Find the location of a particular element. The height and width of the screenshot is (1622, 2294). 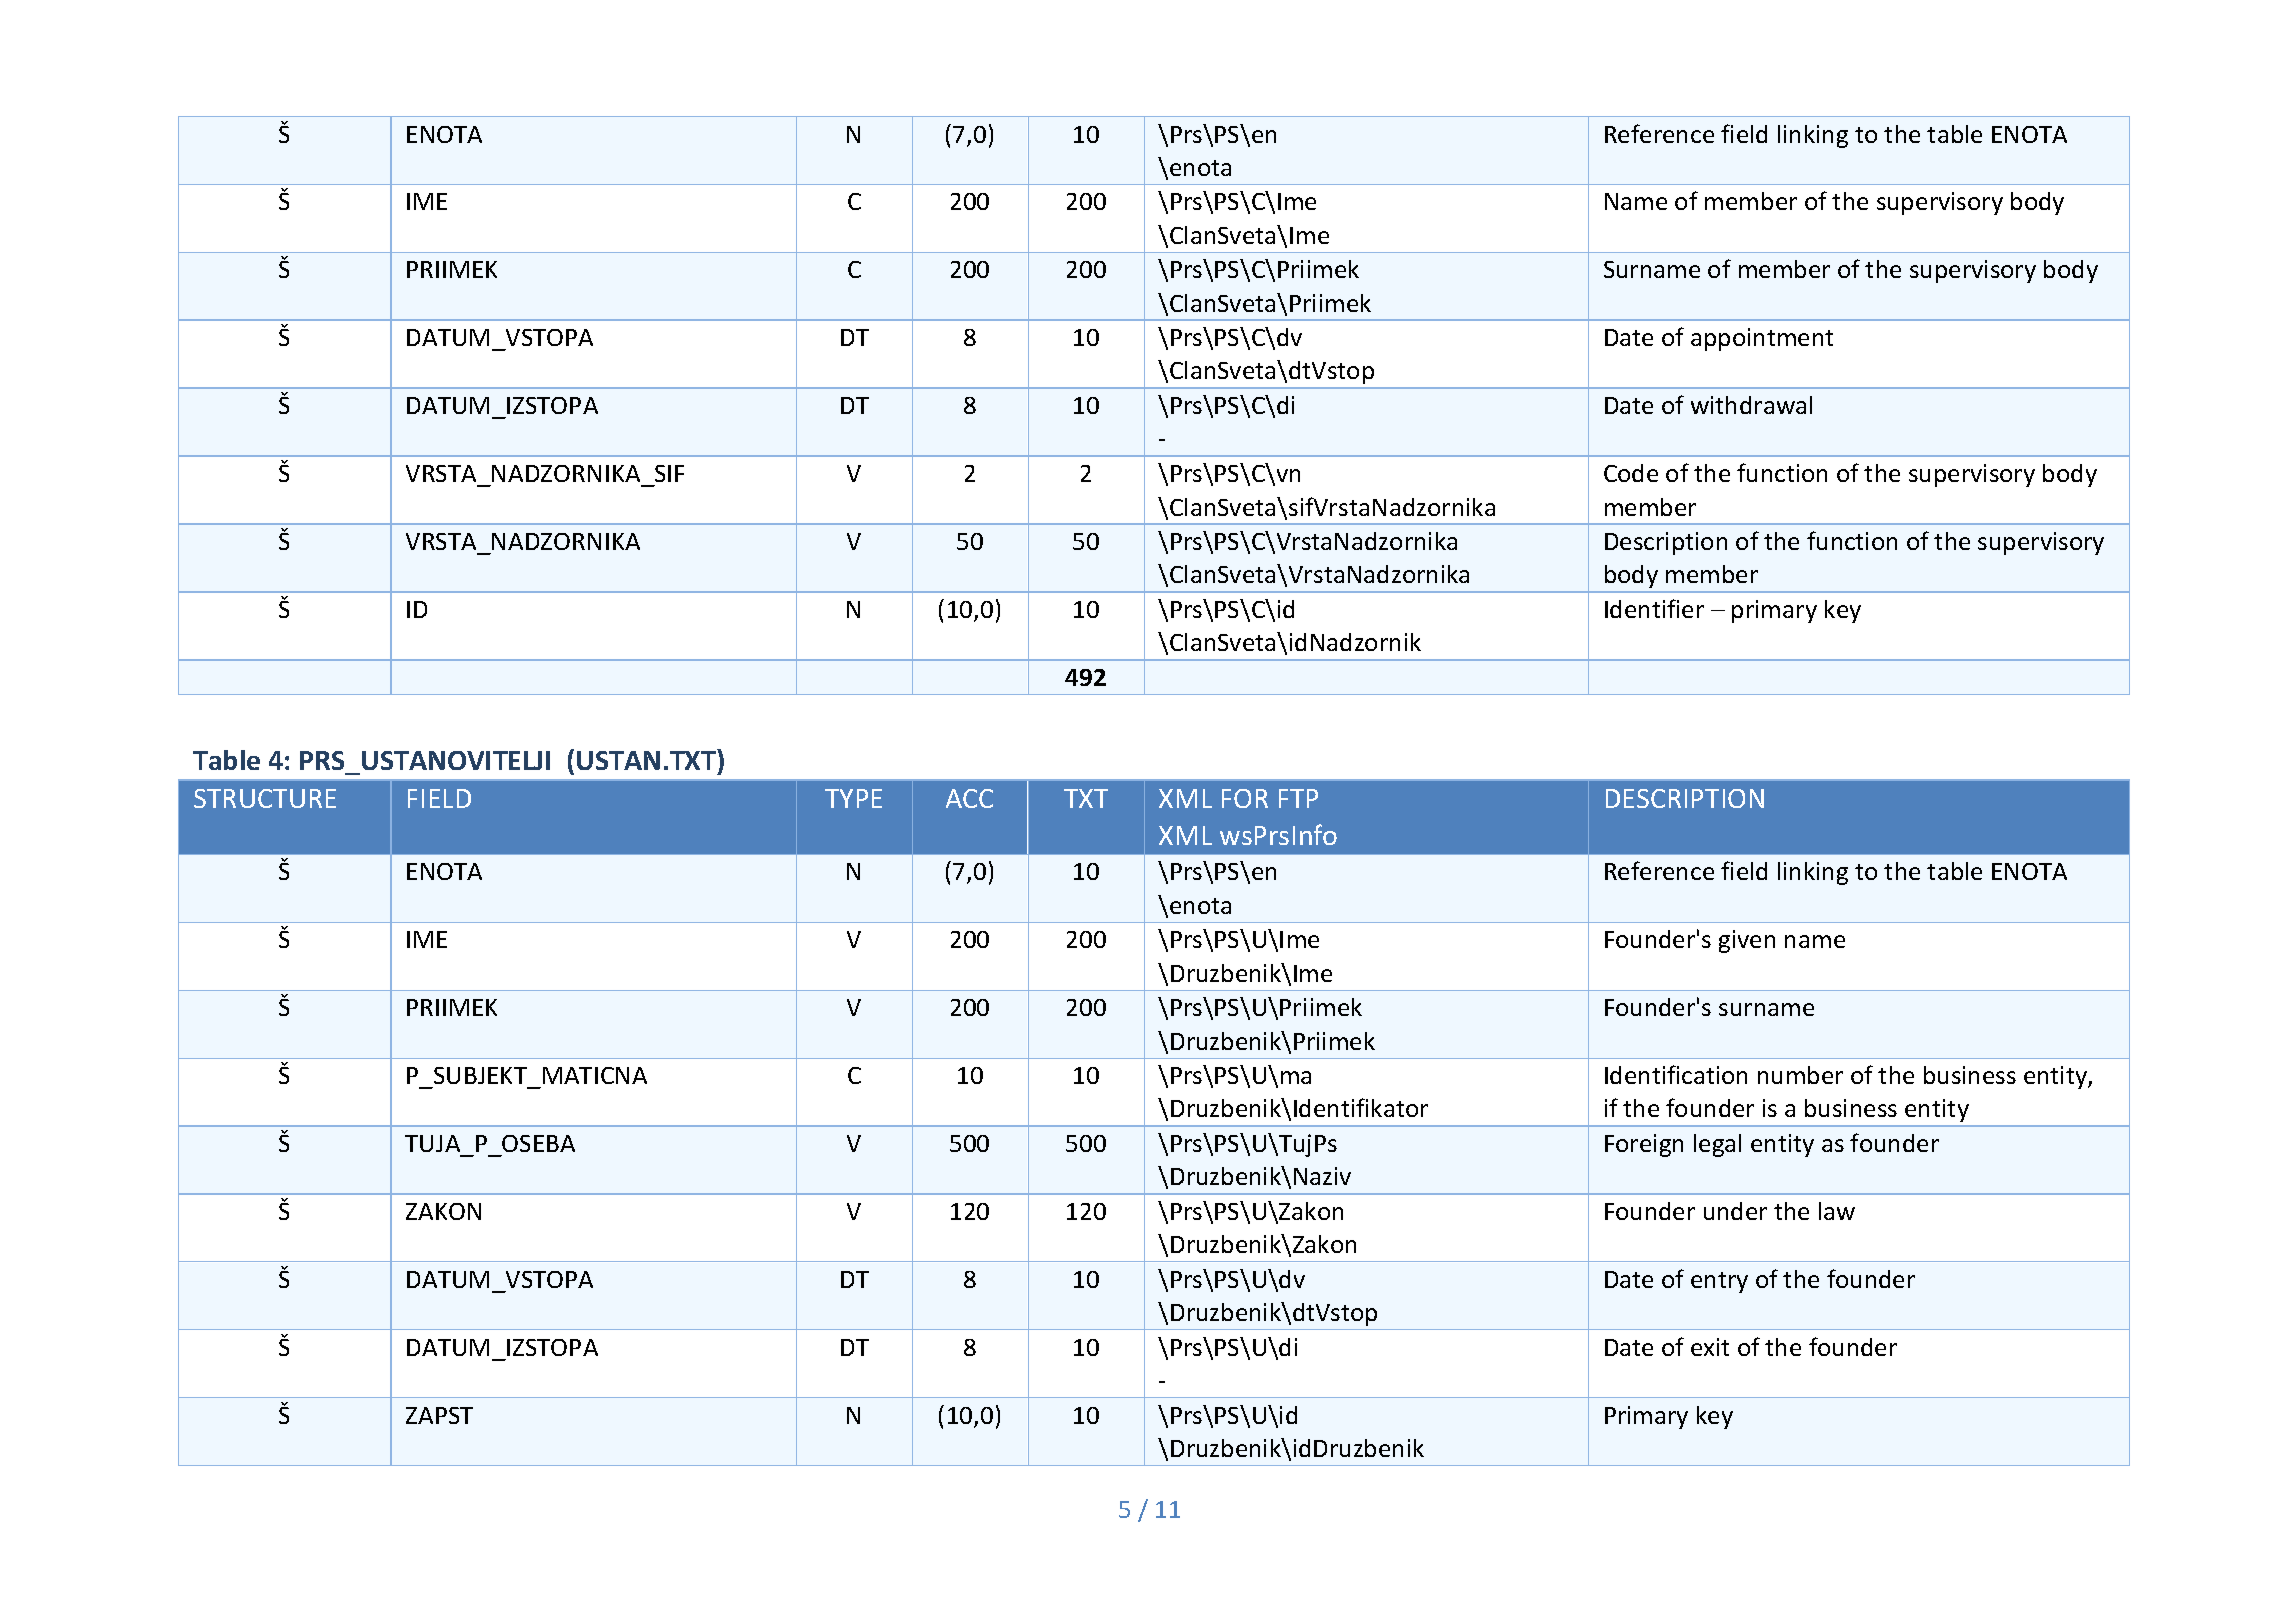

withdrawal is located at coordinates (1751, 405).
